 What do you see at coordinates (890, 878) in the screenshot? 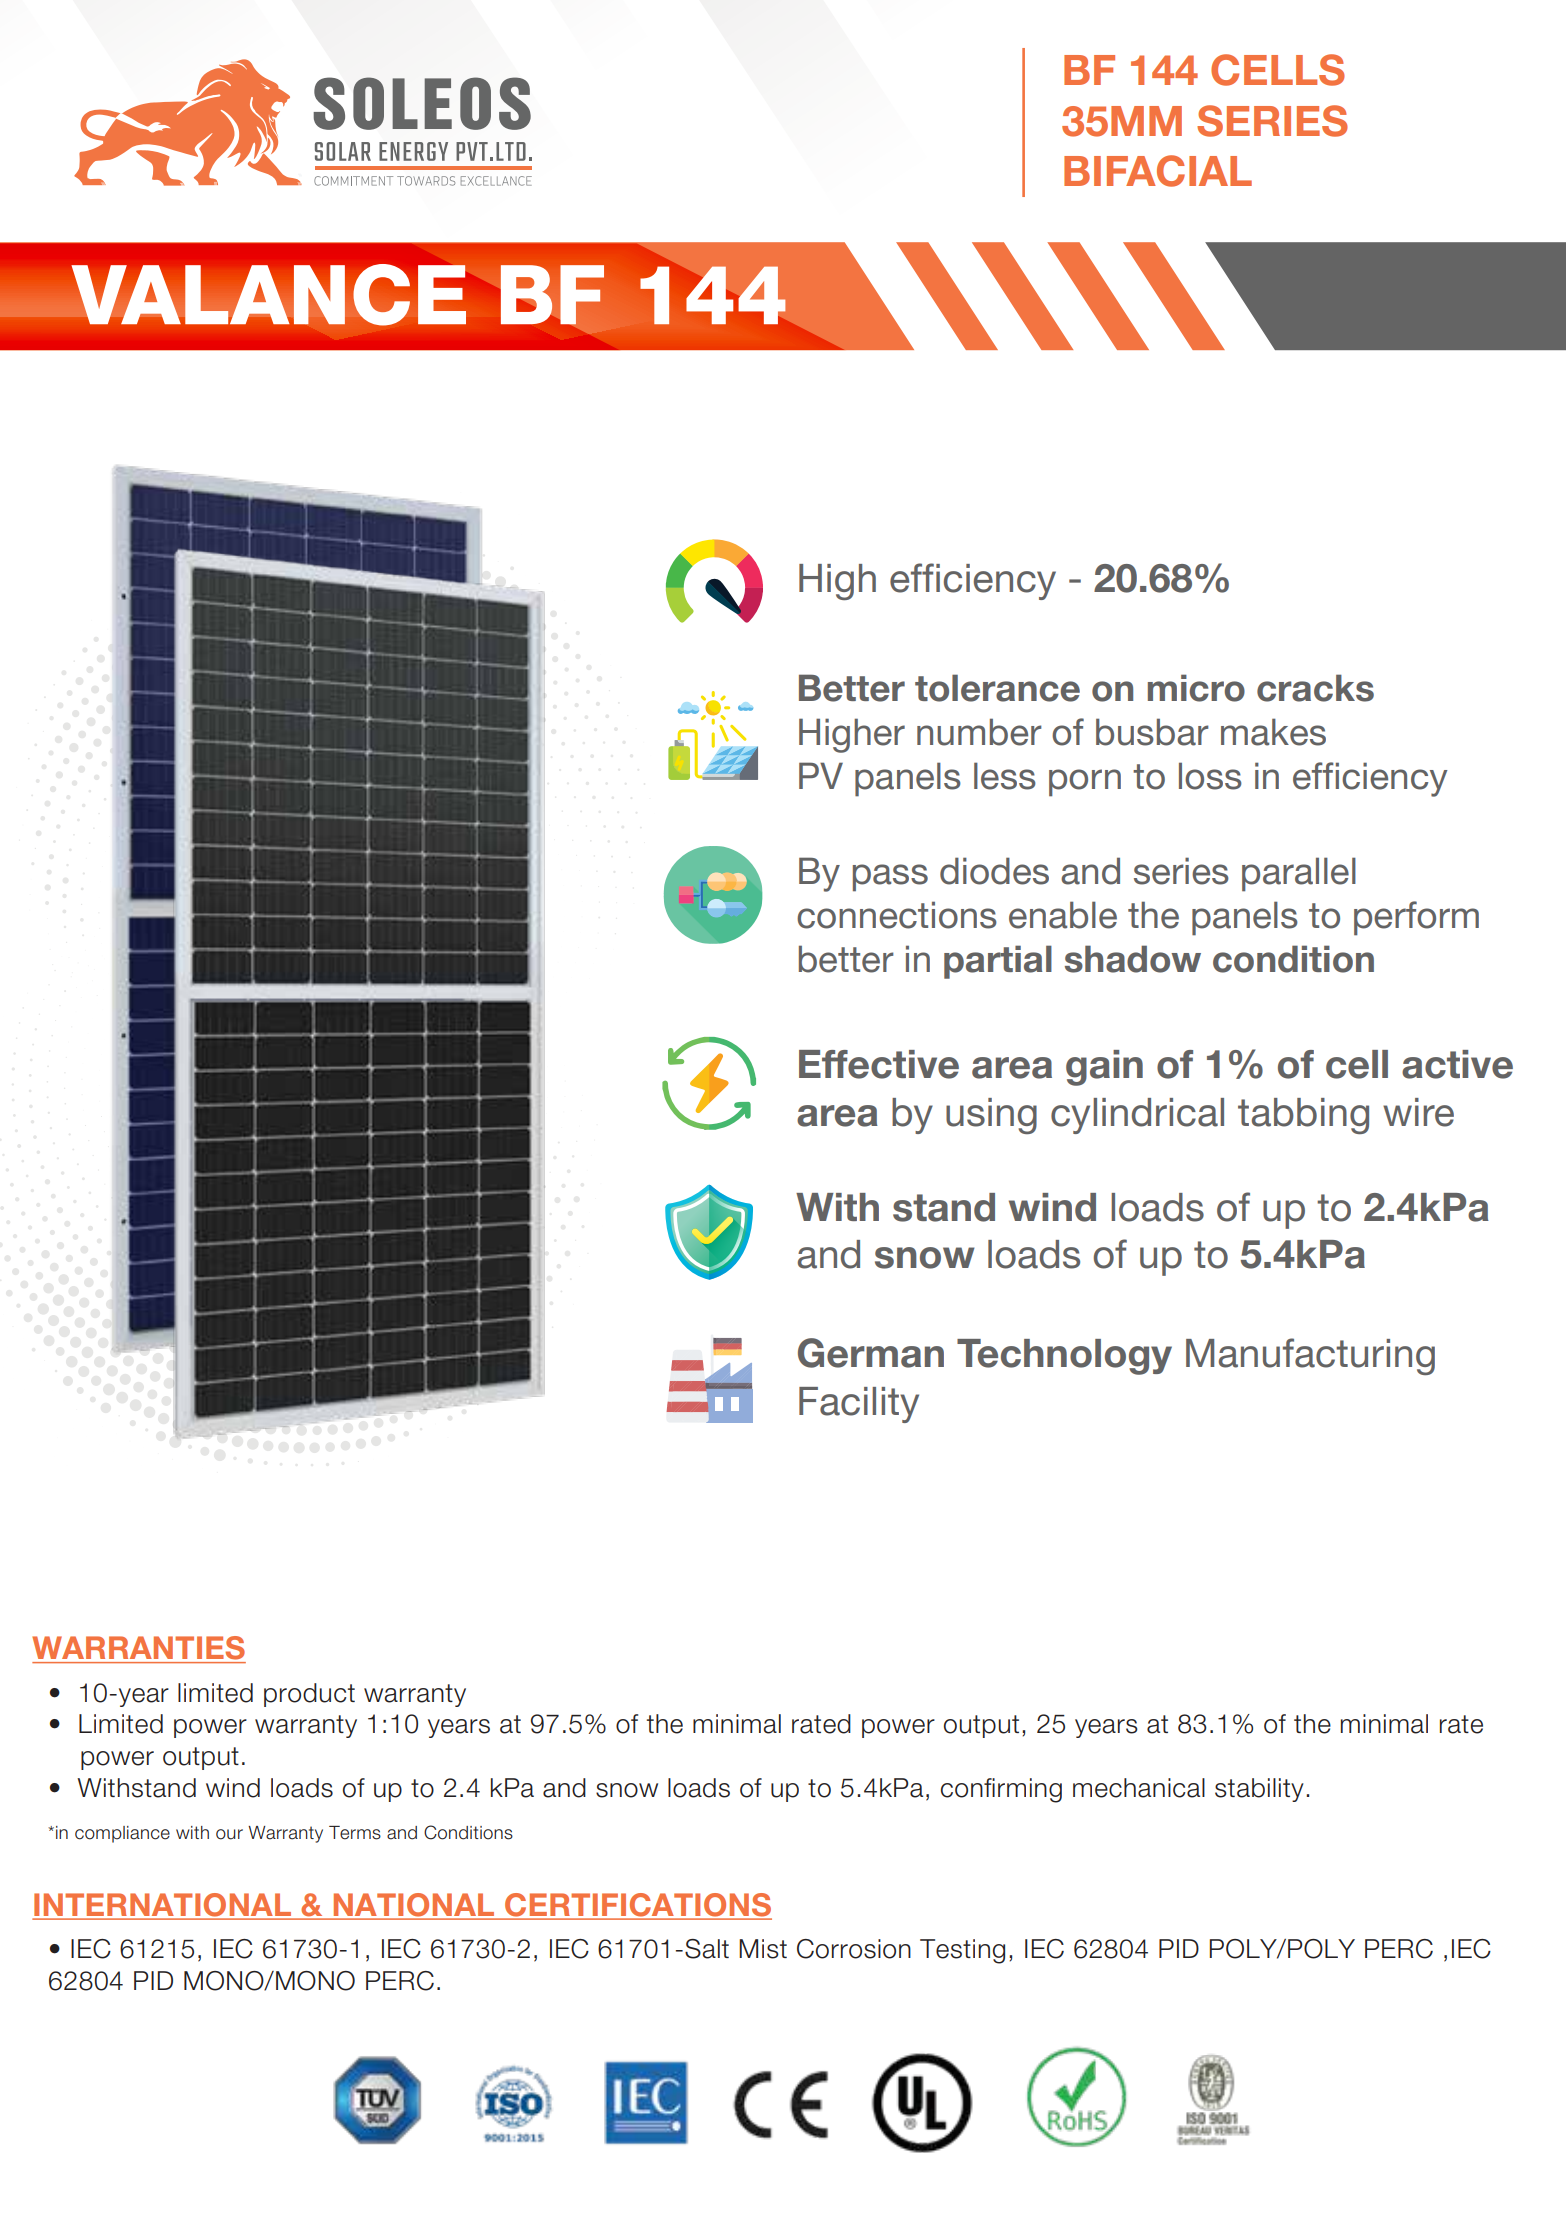
I see `pass` at bounding box center [890, 878].
